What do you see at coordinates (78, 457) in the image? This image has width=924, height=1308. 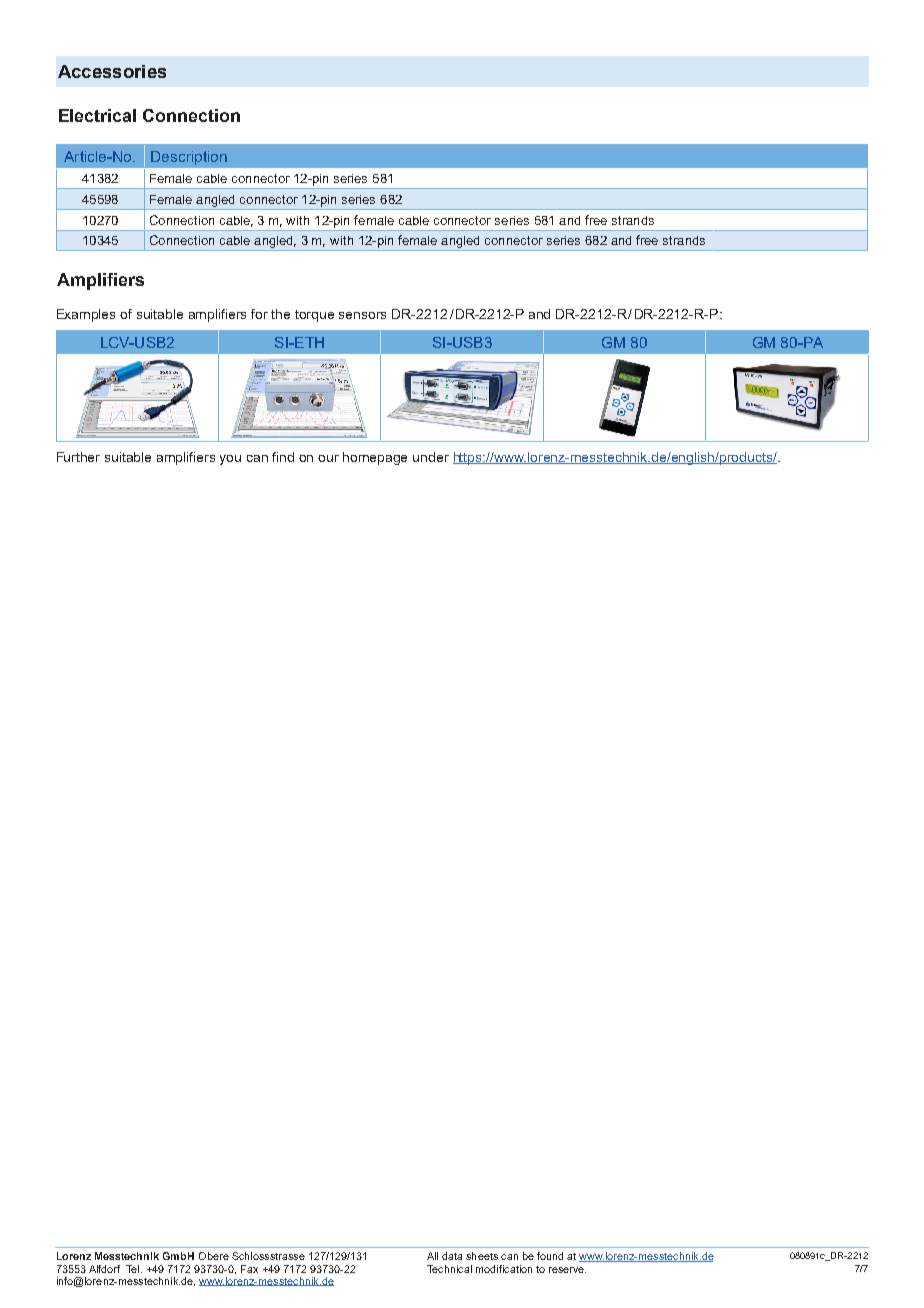 I see `Further` at bounding box center [78, 457].
